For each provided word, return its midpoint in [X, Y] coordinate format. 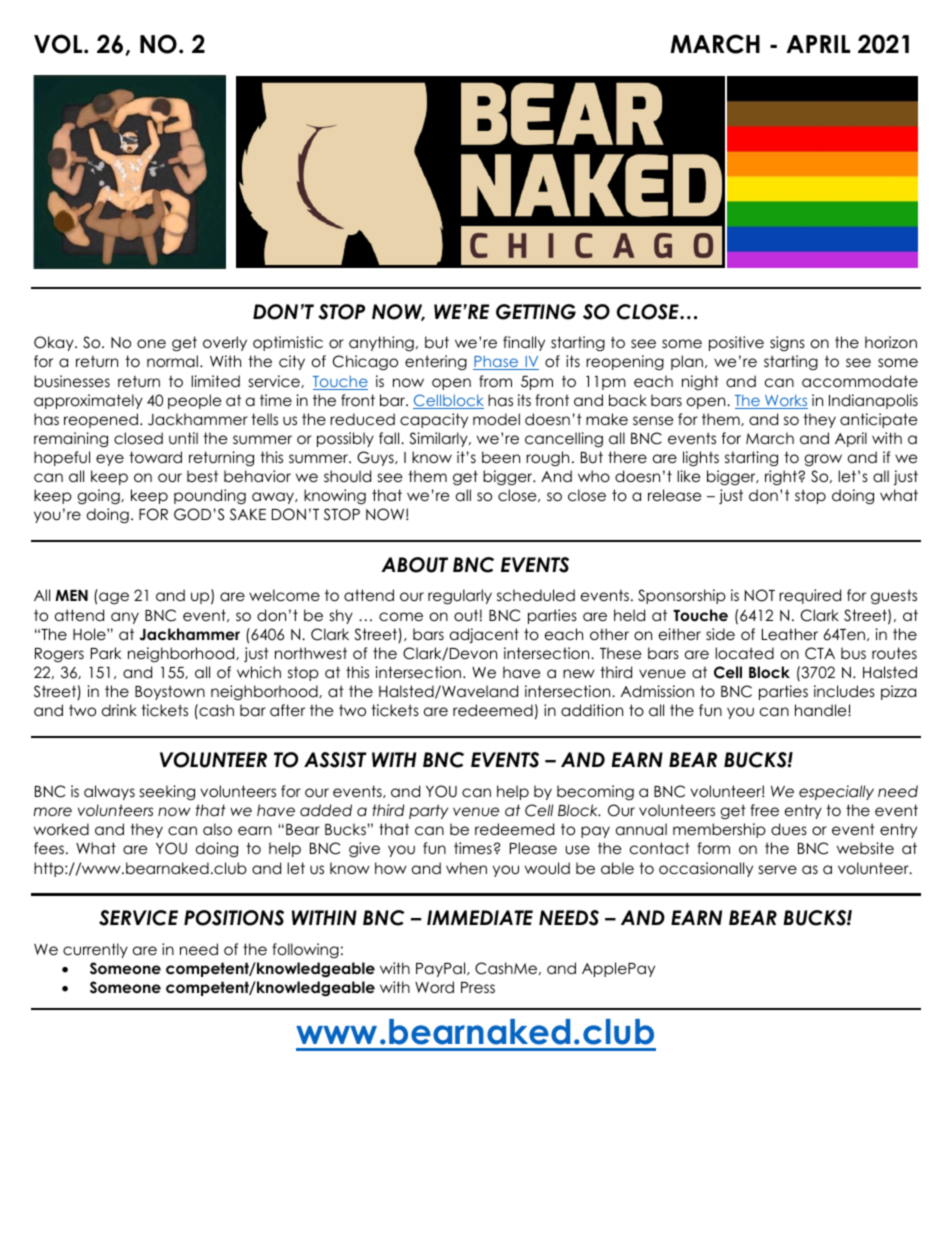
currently [95, 950]
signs [787, 343]
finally [524, 343]
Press [478, 988]
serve [778, 870]
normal [172, 361]
